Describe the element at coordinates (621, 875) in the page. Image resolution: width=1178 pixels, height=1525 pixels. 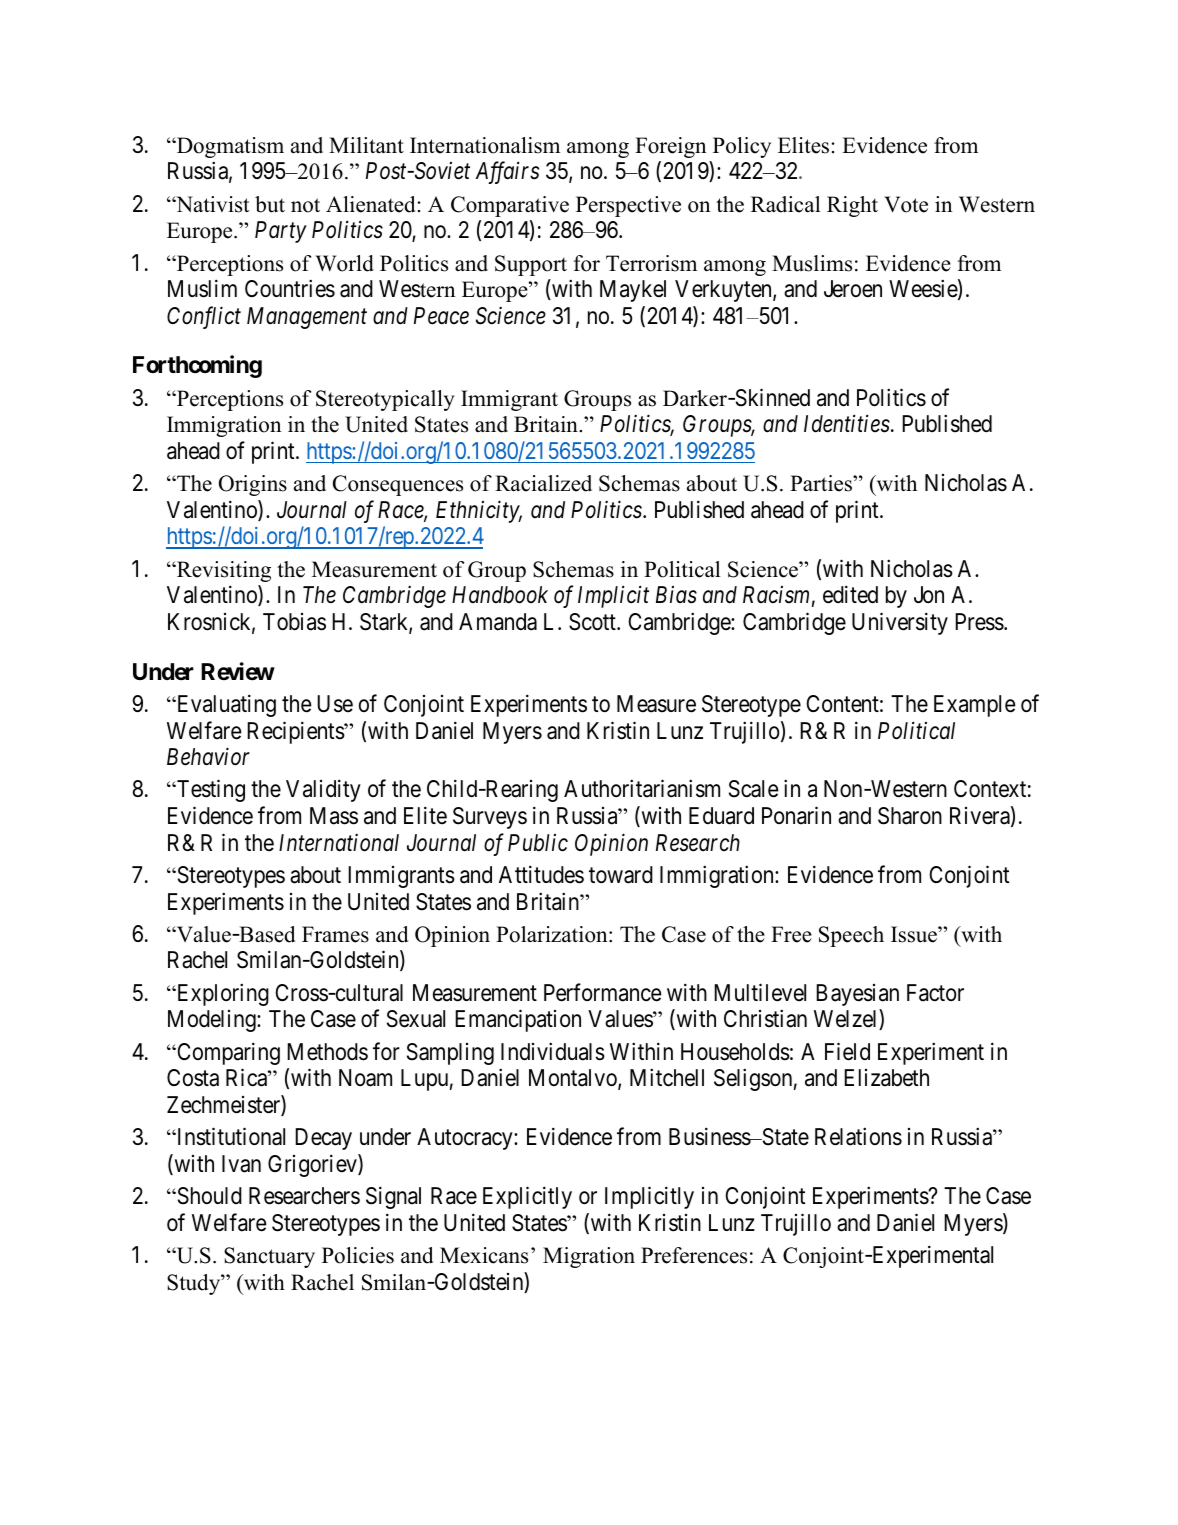
I see `toward` at that location.
